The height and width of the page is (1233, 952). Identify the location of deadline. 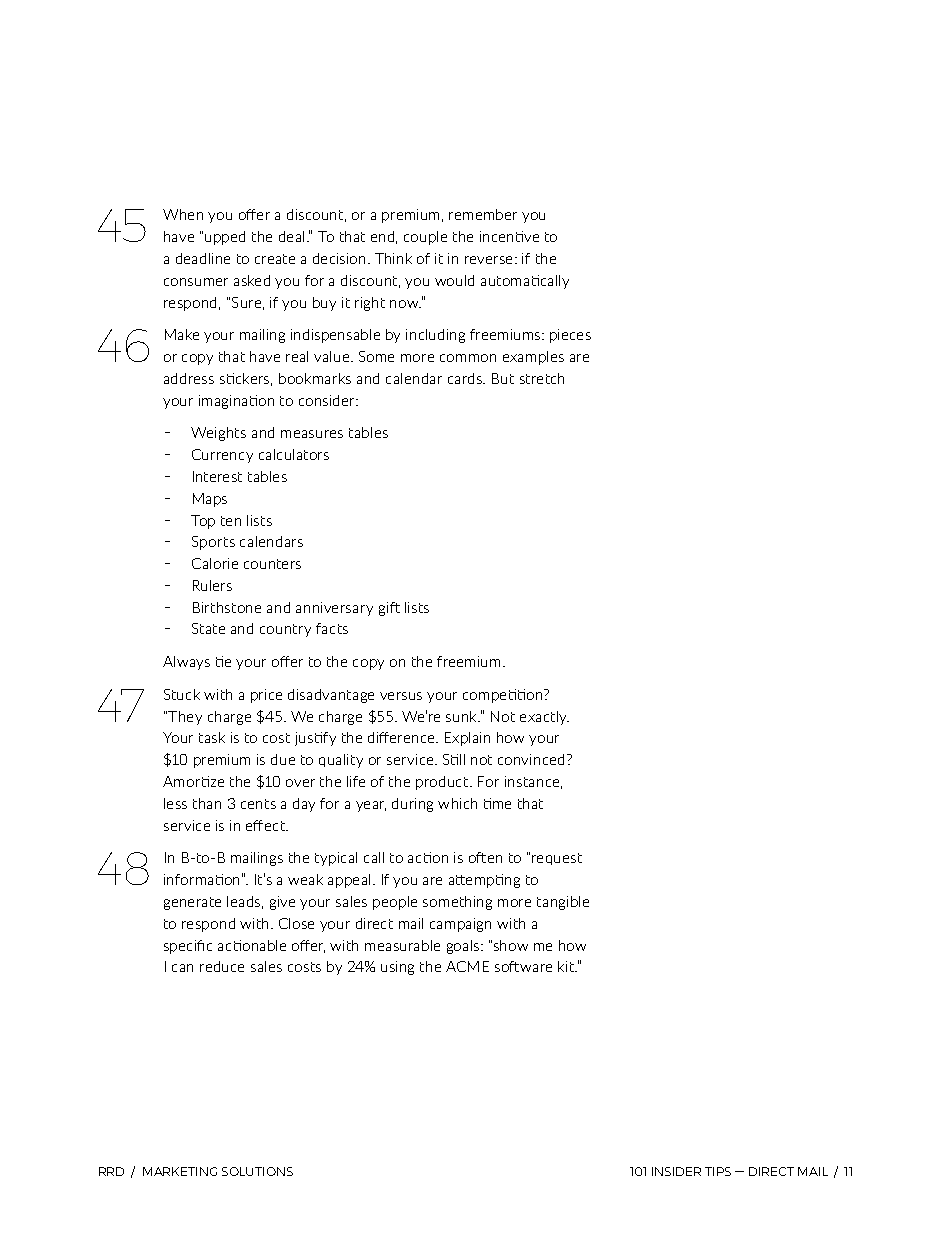
(203, 258).
